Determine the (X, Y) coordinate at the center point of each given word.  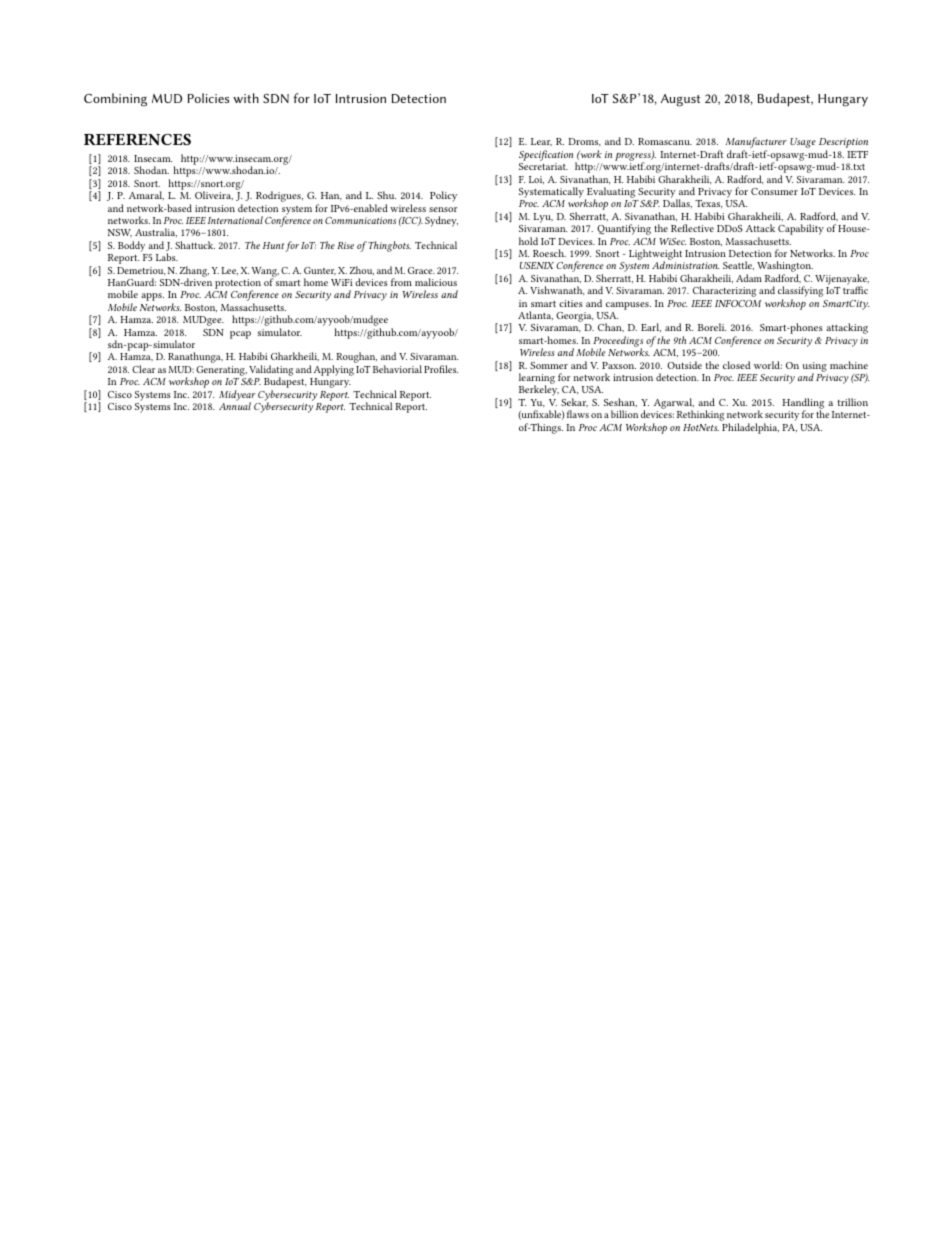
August (681, 100)
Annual (235, 406)
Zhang (194, 272)
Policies (208, 98)
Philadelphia (750, 428)
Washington (785, 268)
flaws (578, 414)
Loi (536, 180)
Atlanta (535, 315)
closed (737, 365)
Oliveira (214, 195)
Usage (803, 143)
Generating (221, 372)
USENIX (537, 265)
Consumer (774, 191)
